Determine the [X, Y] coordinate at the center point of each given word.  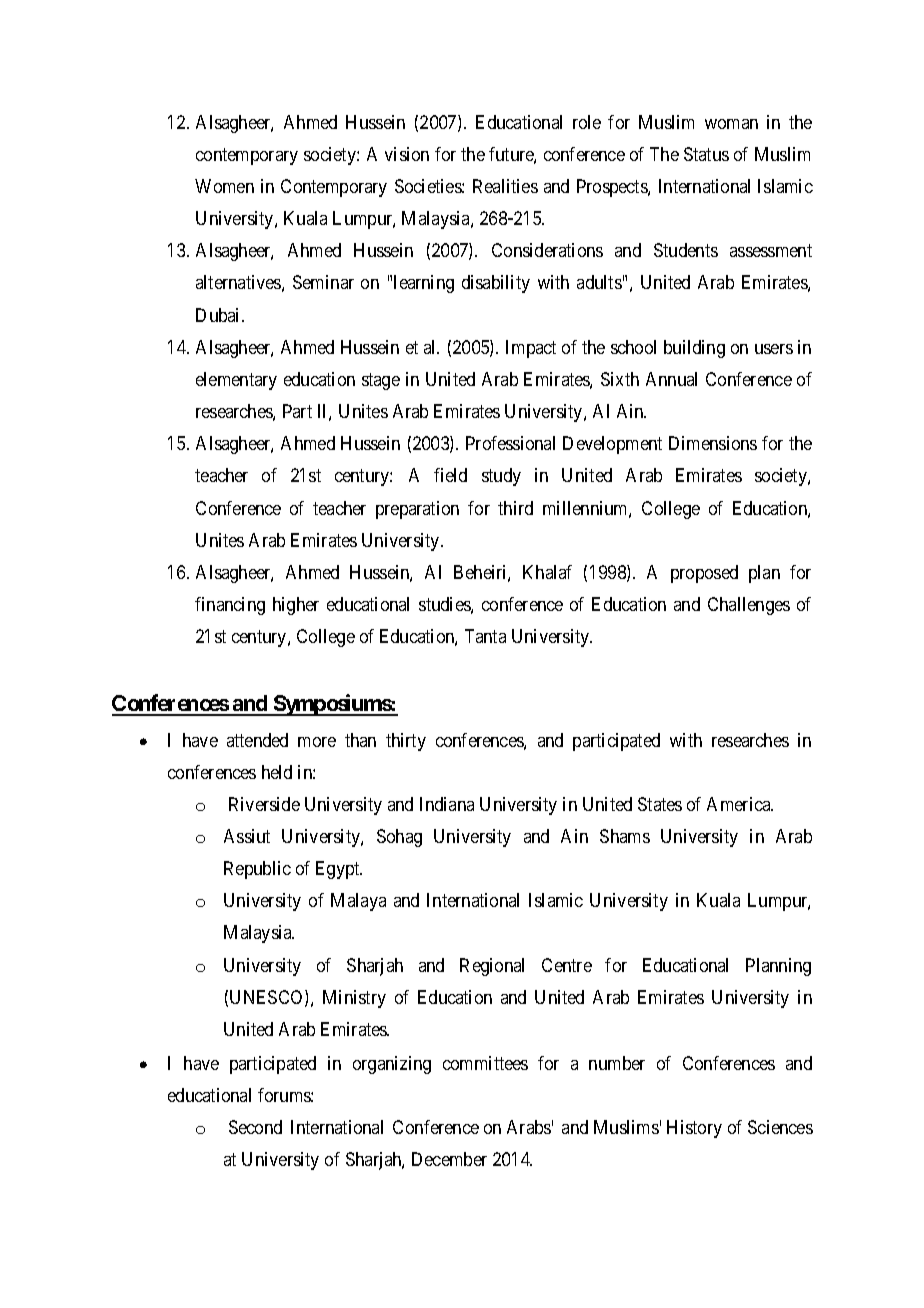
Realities [505, 186]
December [449, 1159]
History [694, 1129]
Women [224, 186]
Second [255, 1127]
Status [706, 154]
